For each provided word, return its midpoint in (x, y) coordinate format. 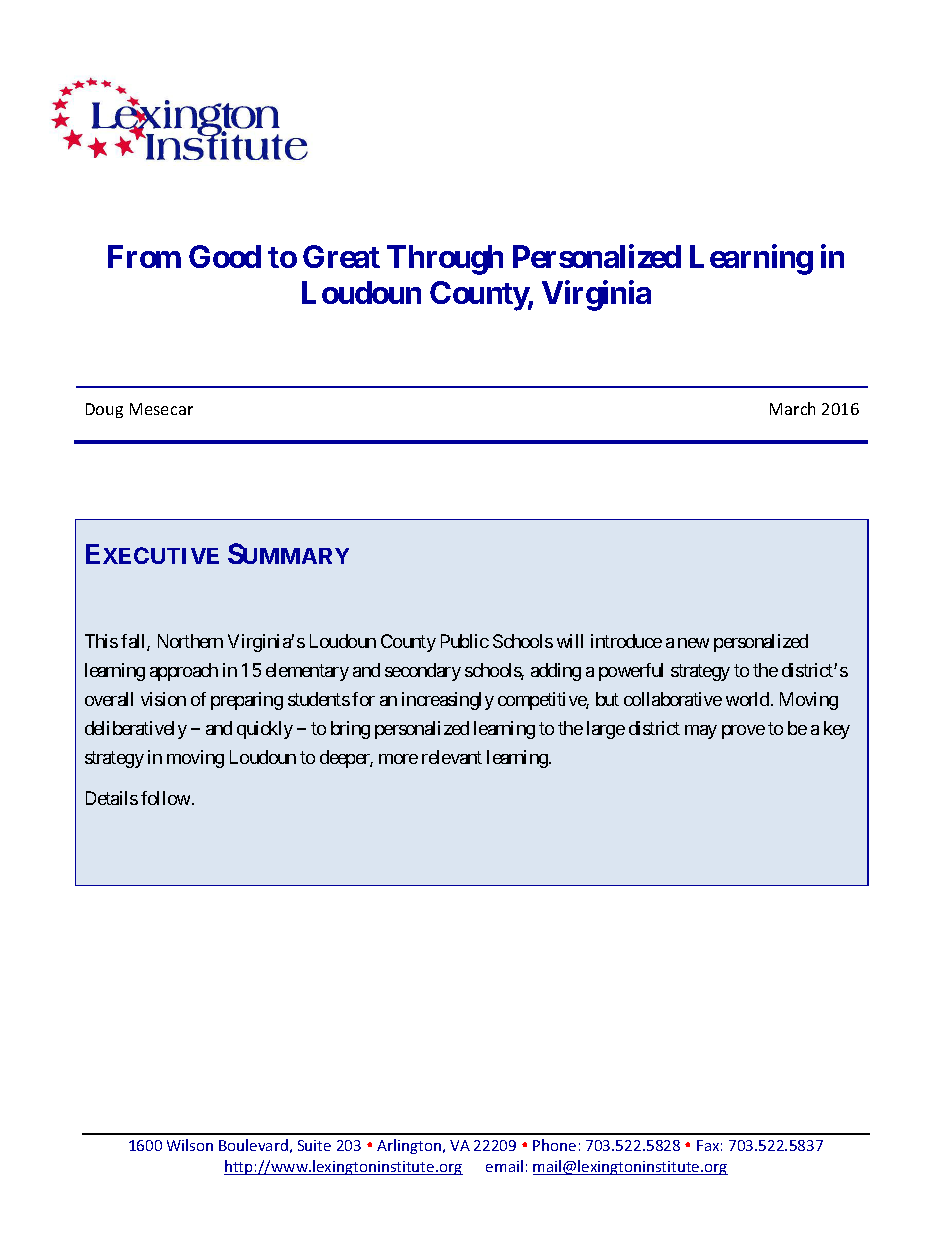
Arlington (409, 1146)
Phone (554, 1145)
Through (445, 260)
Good (225, 256)
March (792, 408)
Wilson (190, 1145)
